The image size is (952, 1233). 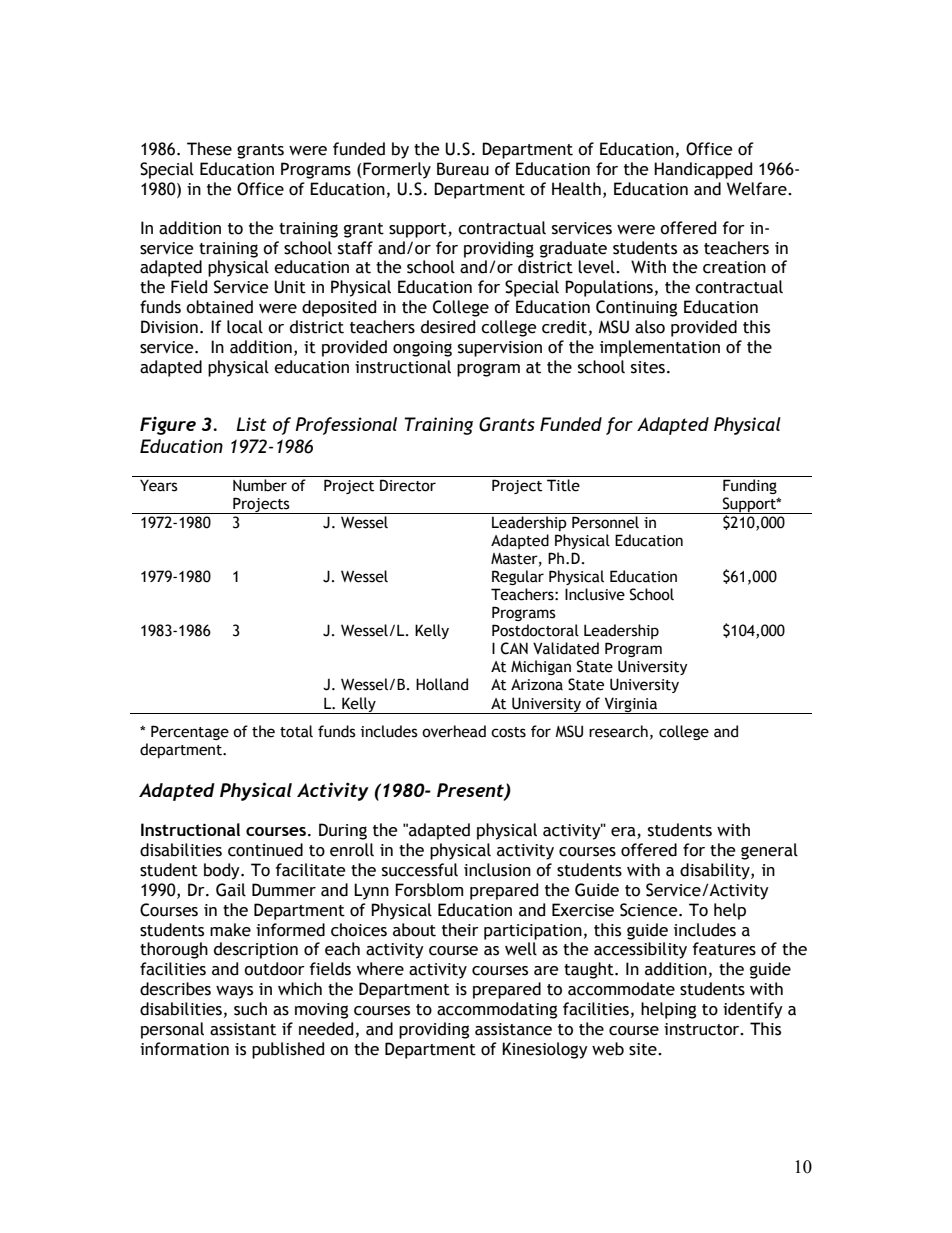 What do you see at coordinates (260, 485) in the page?
I see `Number` at bounding box center [260, 485].
